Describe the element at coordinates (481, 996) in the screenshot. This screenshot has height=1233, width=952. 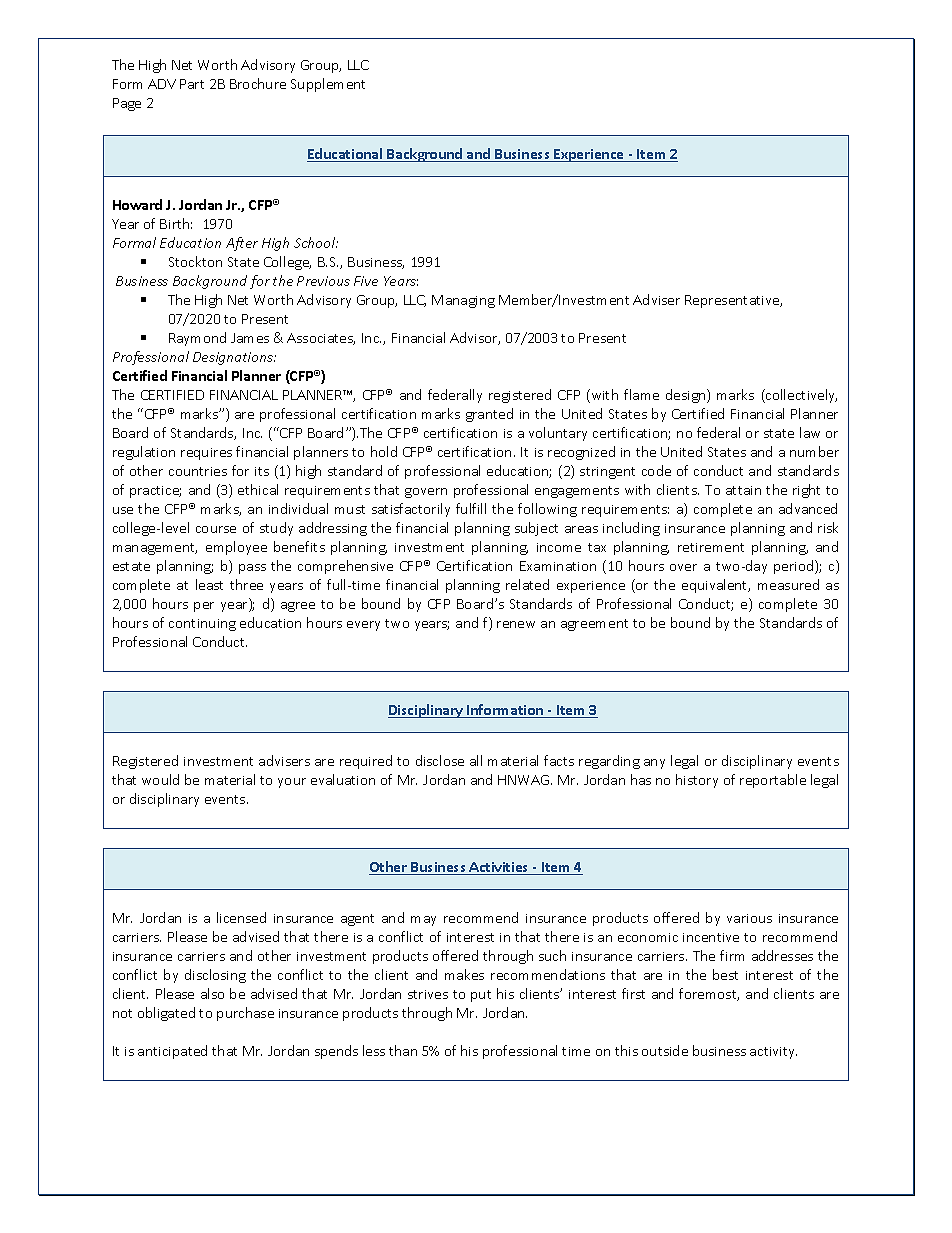
I see `put` at that location.
